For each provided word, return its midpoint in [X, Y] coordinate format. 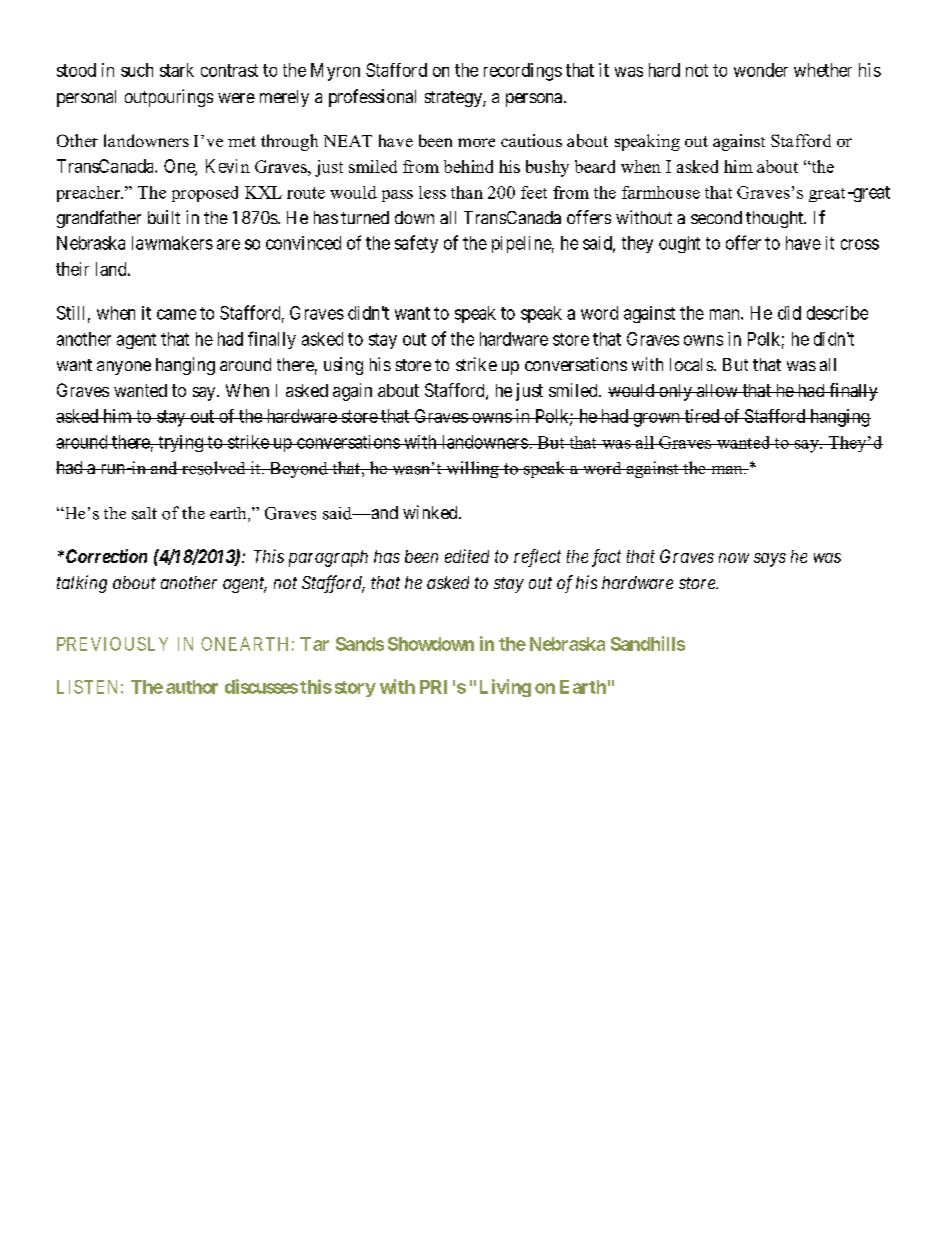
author [192, 687]
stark [177, 70]
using [343, 366]
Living [505, 688]
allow [717, 390]
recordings [523, 72]
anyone [124, 368]
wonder [761, 70]
